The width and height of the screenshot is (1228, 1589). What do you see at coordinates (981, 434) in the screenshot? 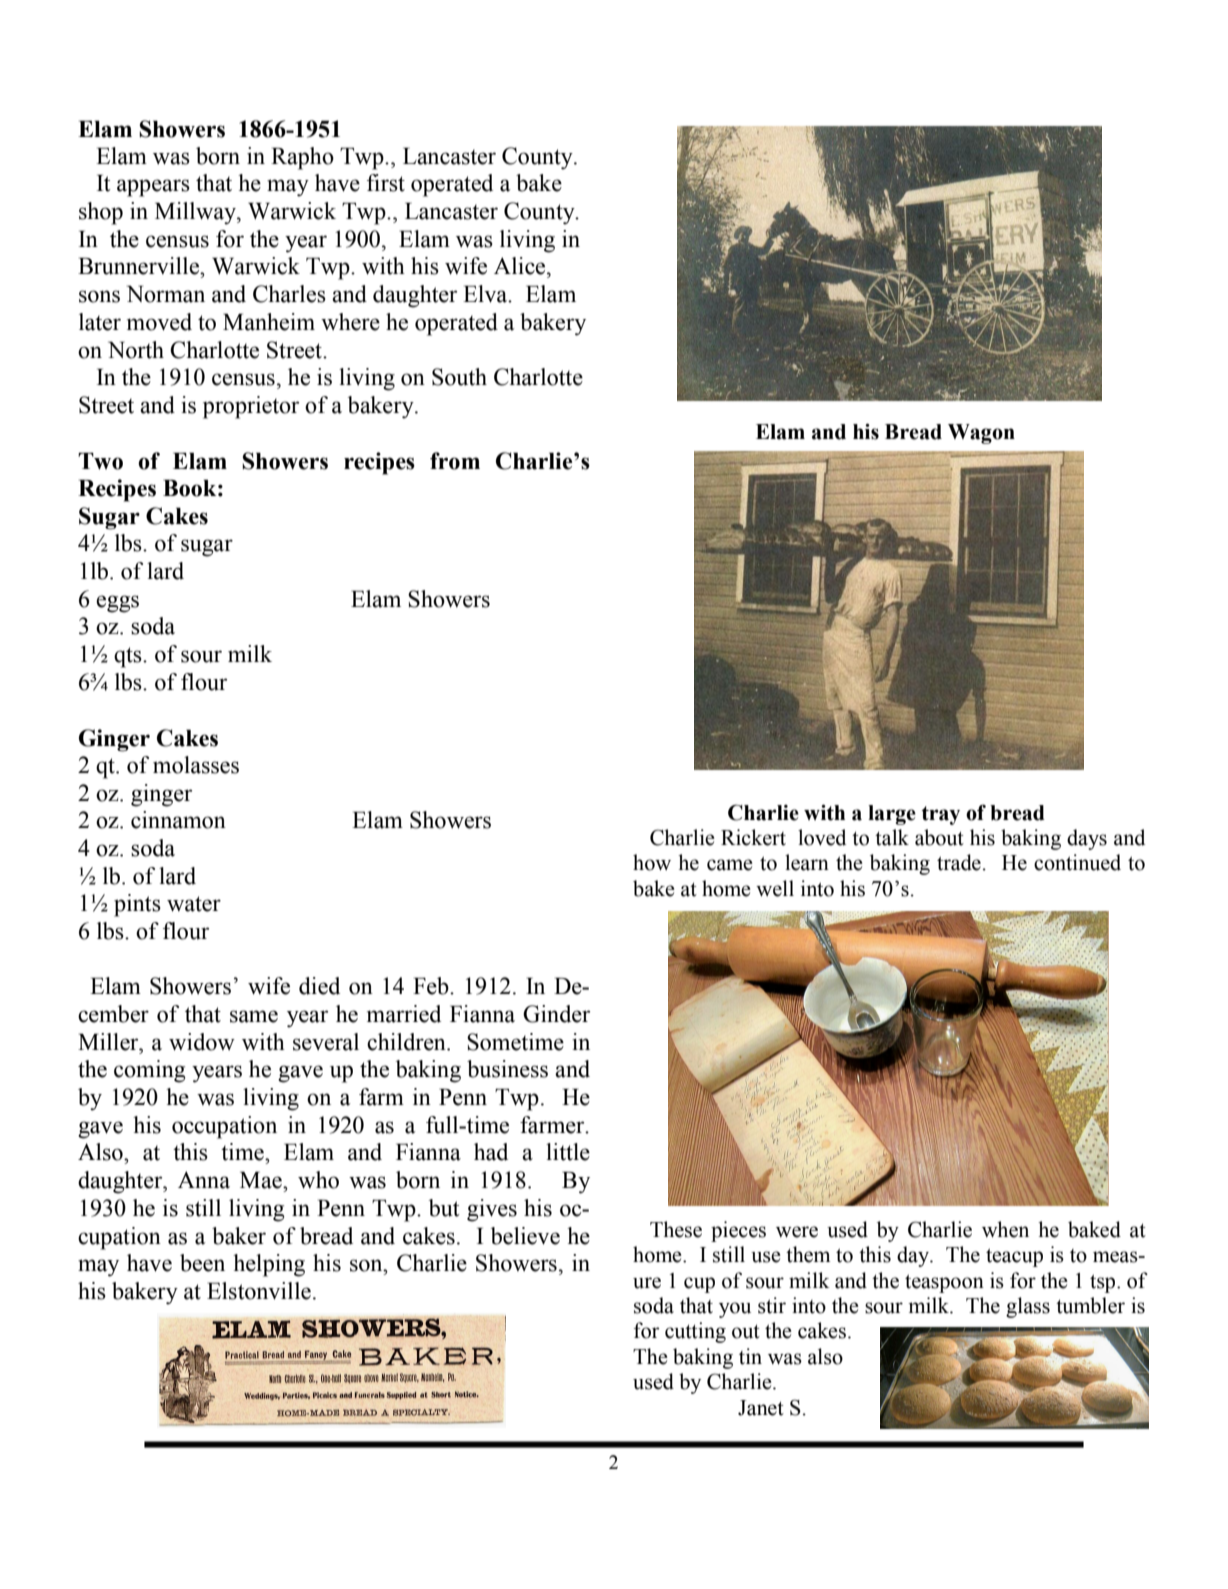
I see `Wagon` at bounding box center [981, 434].
